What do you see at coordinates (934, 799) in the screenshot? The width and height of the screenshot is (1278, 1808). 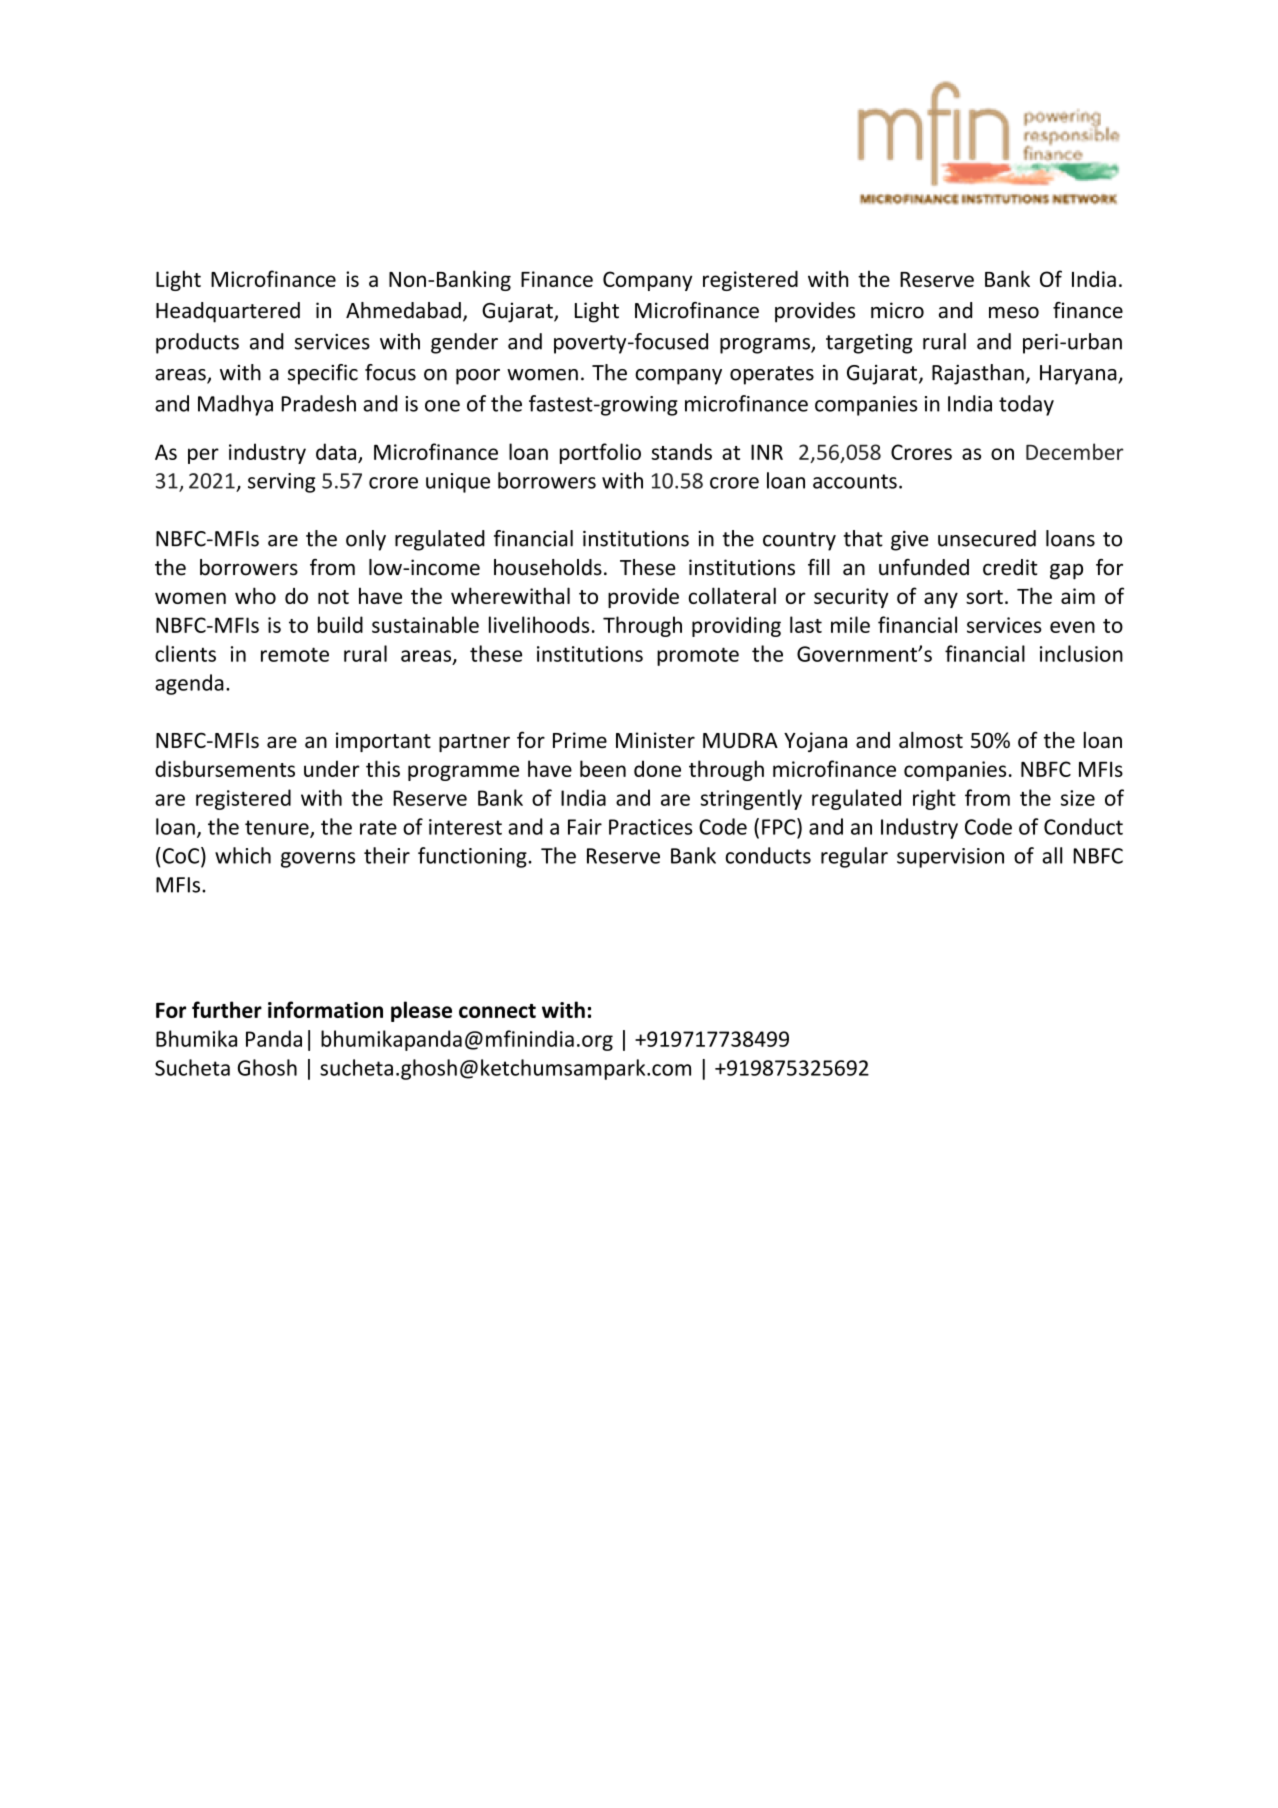 I see `right` at bounding box center [934, 799].
